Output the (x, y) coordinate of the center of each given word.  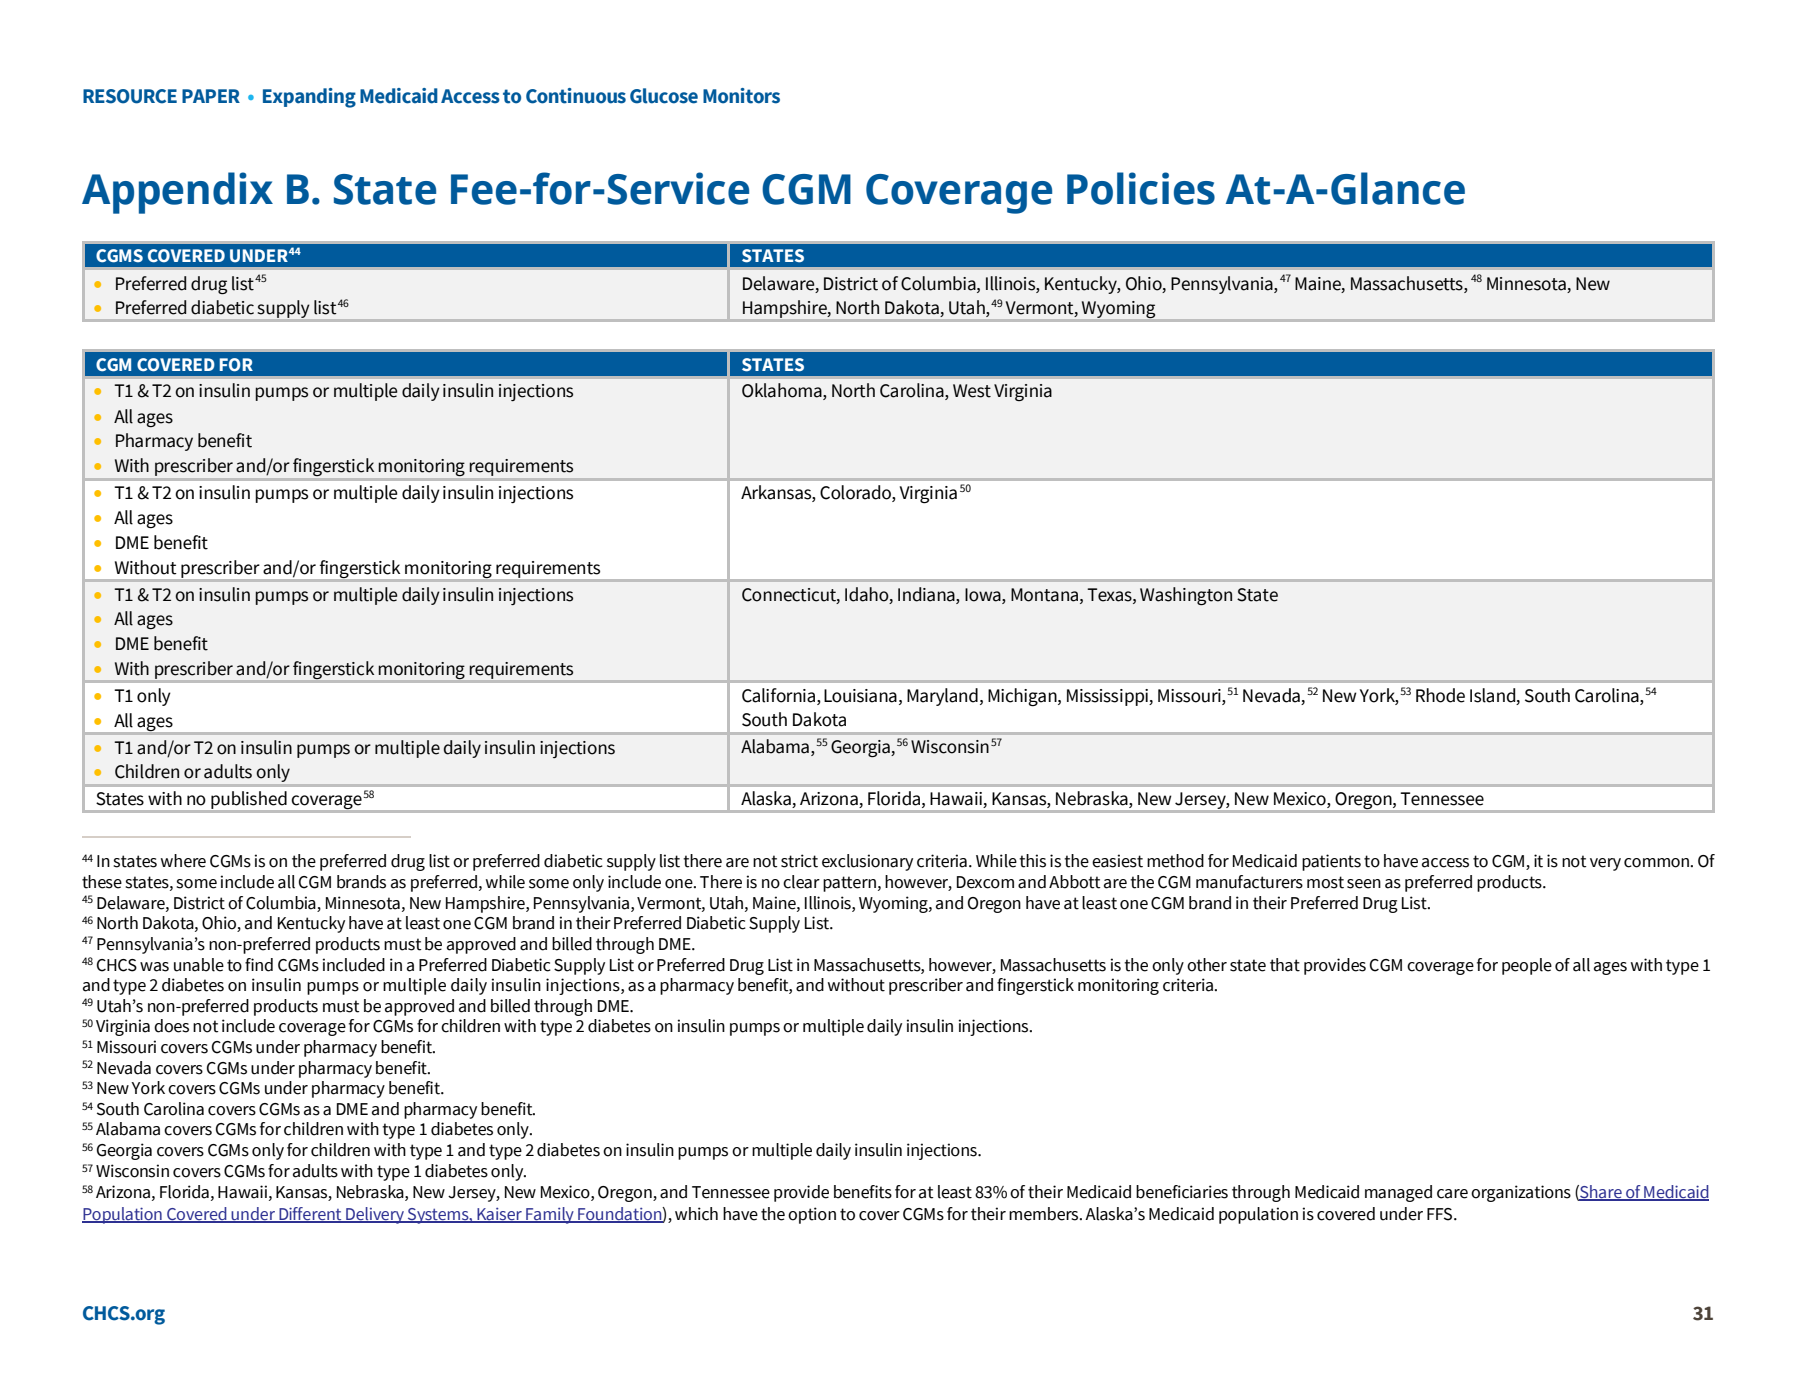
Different (310, 1215)
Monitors (741, 96)
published (249, 801)
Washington (1186, 596)
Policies (1141, 188)
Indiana (927, 594)
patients (1331, 862)
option (812, 1215)
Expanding (309, 98)
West (972, 391)
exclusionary (867, 862)
